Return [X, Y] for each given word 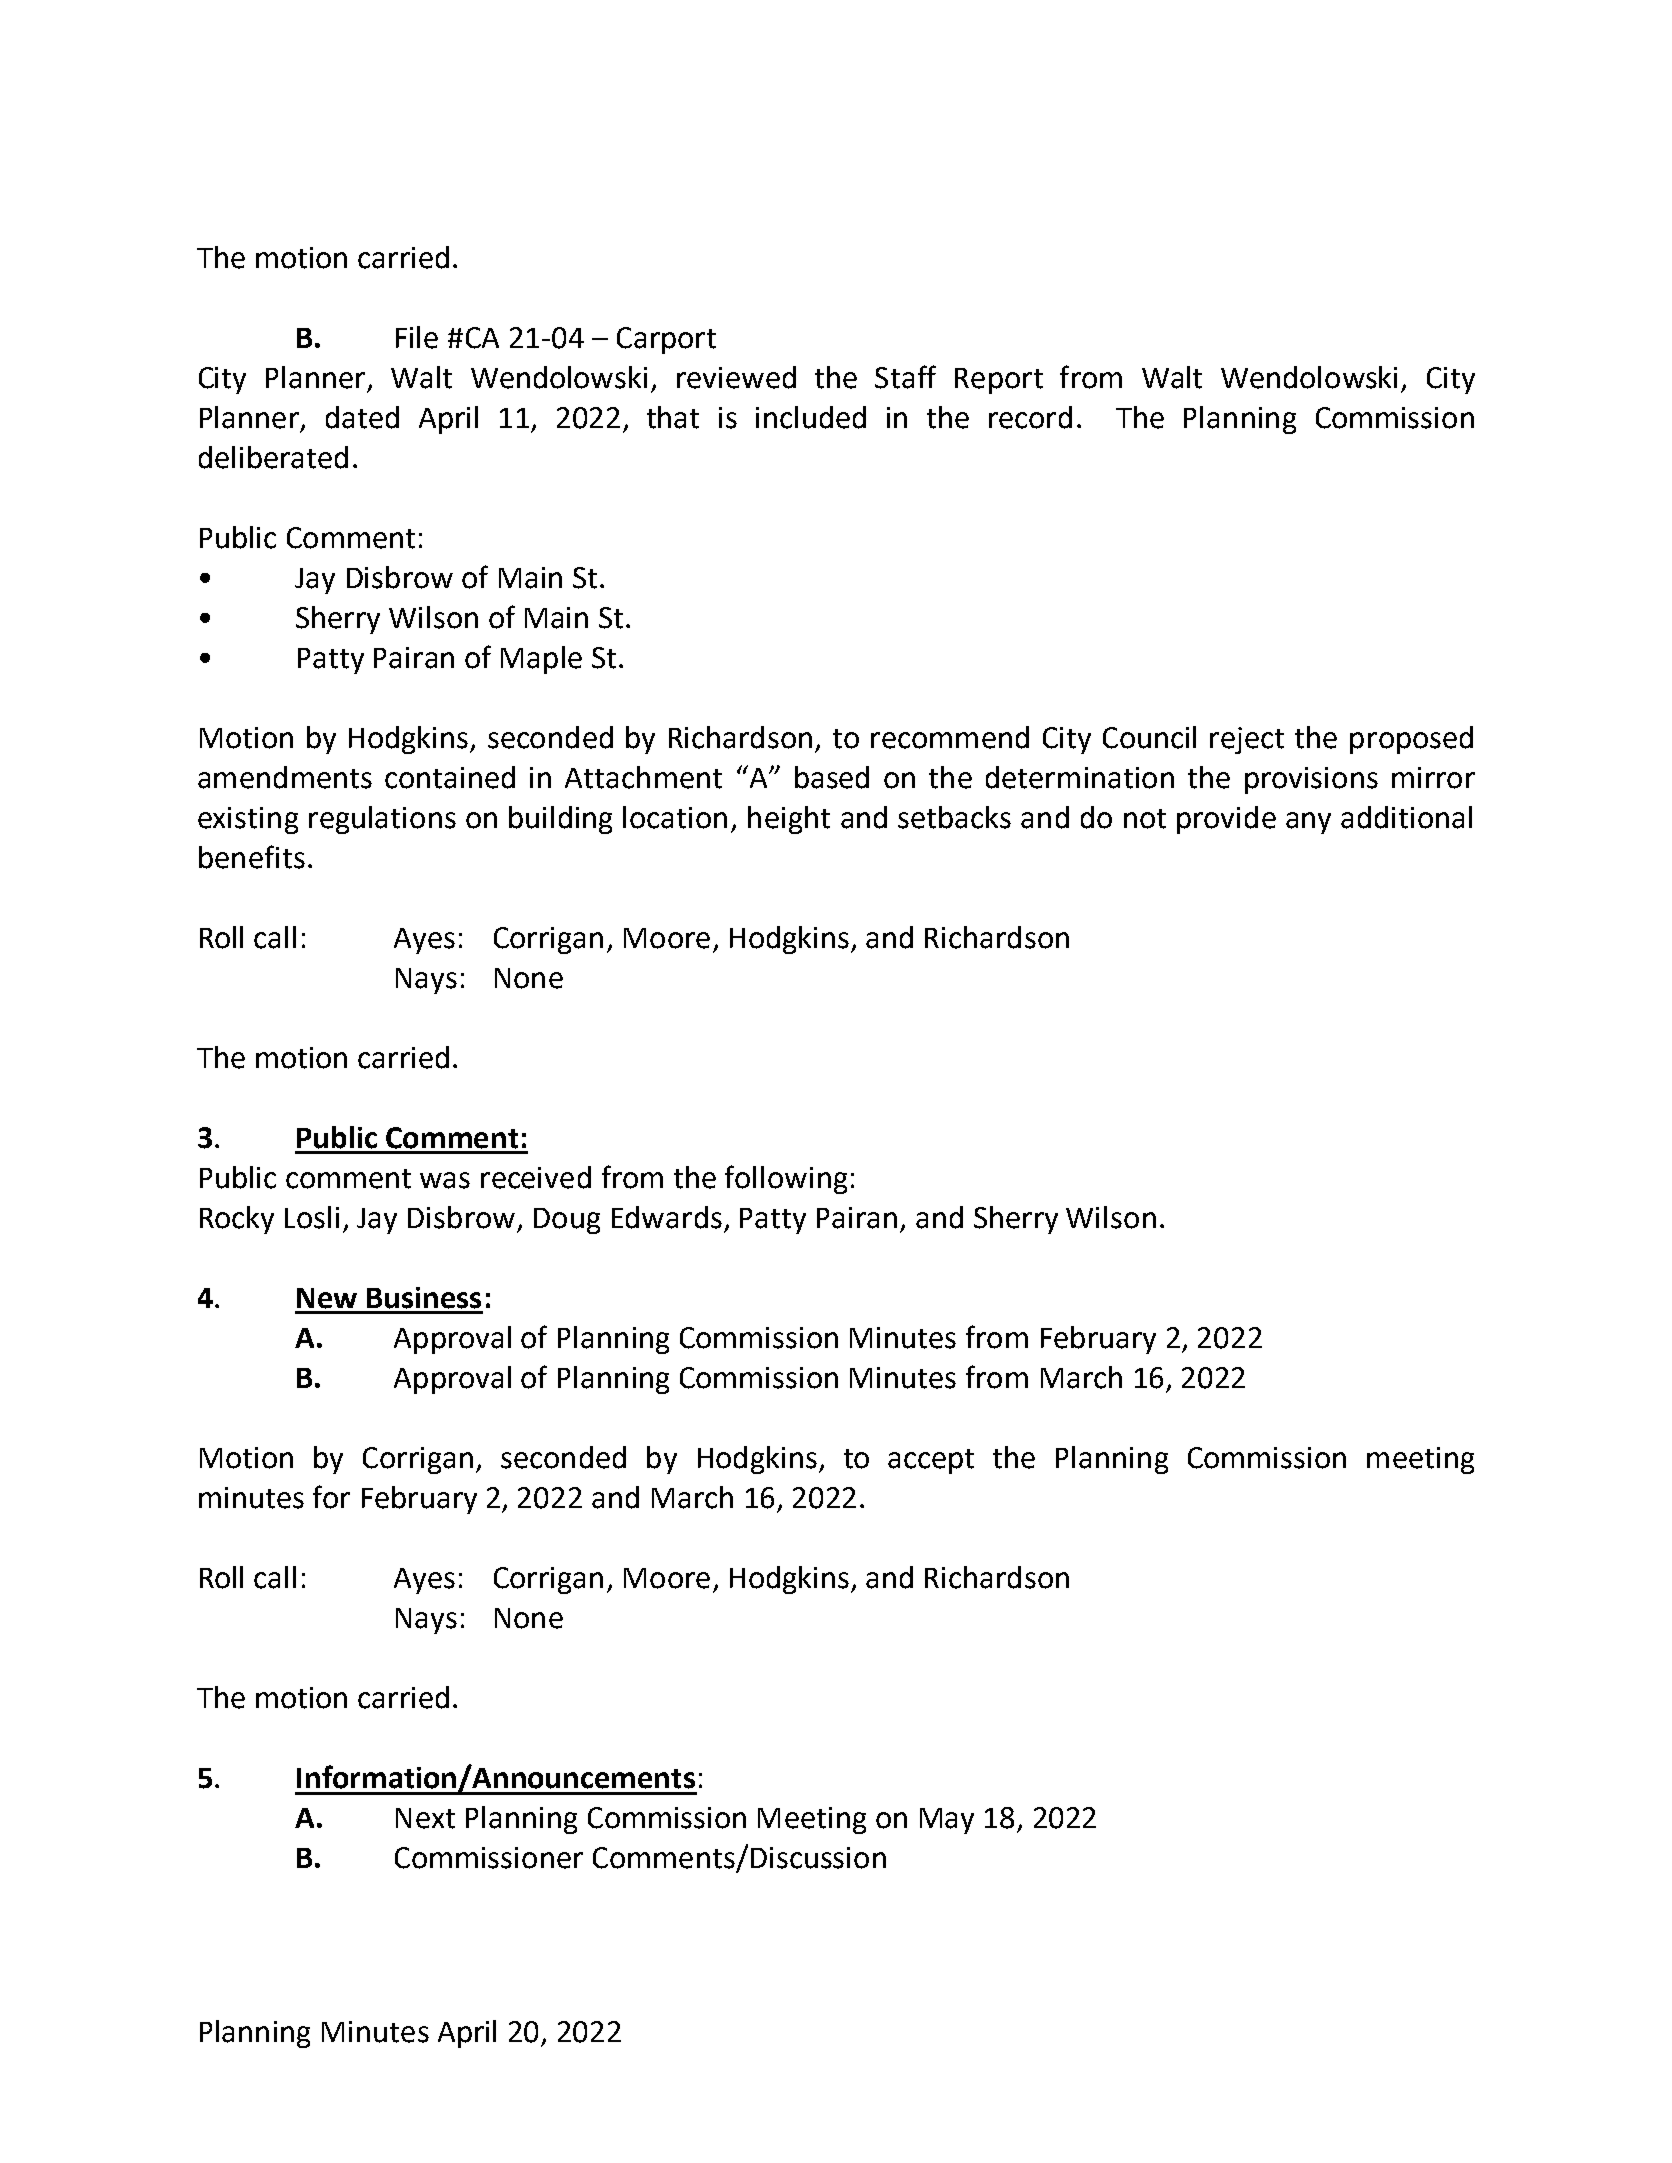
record [1030, 417]
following [786, 1179]
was [445, 1180]
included [811, 417]
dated [362, 417]
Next [425, 1818]
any [1308, 823]
